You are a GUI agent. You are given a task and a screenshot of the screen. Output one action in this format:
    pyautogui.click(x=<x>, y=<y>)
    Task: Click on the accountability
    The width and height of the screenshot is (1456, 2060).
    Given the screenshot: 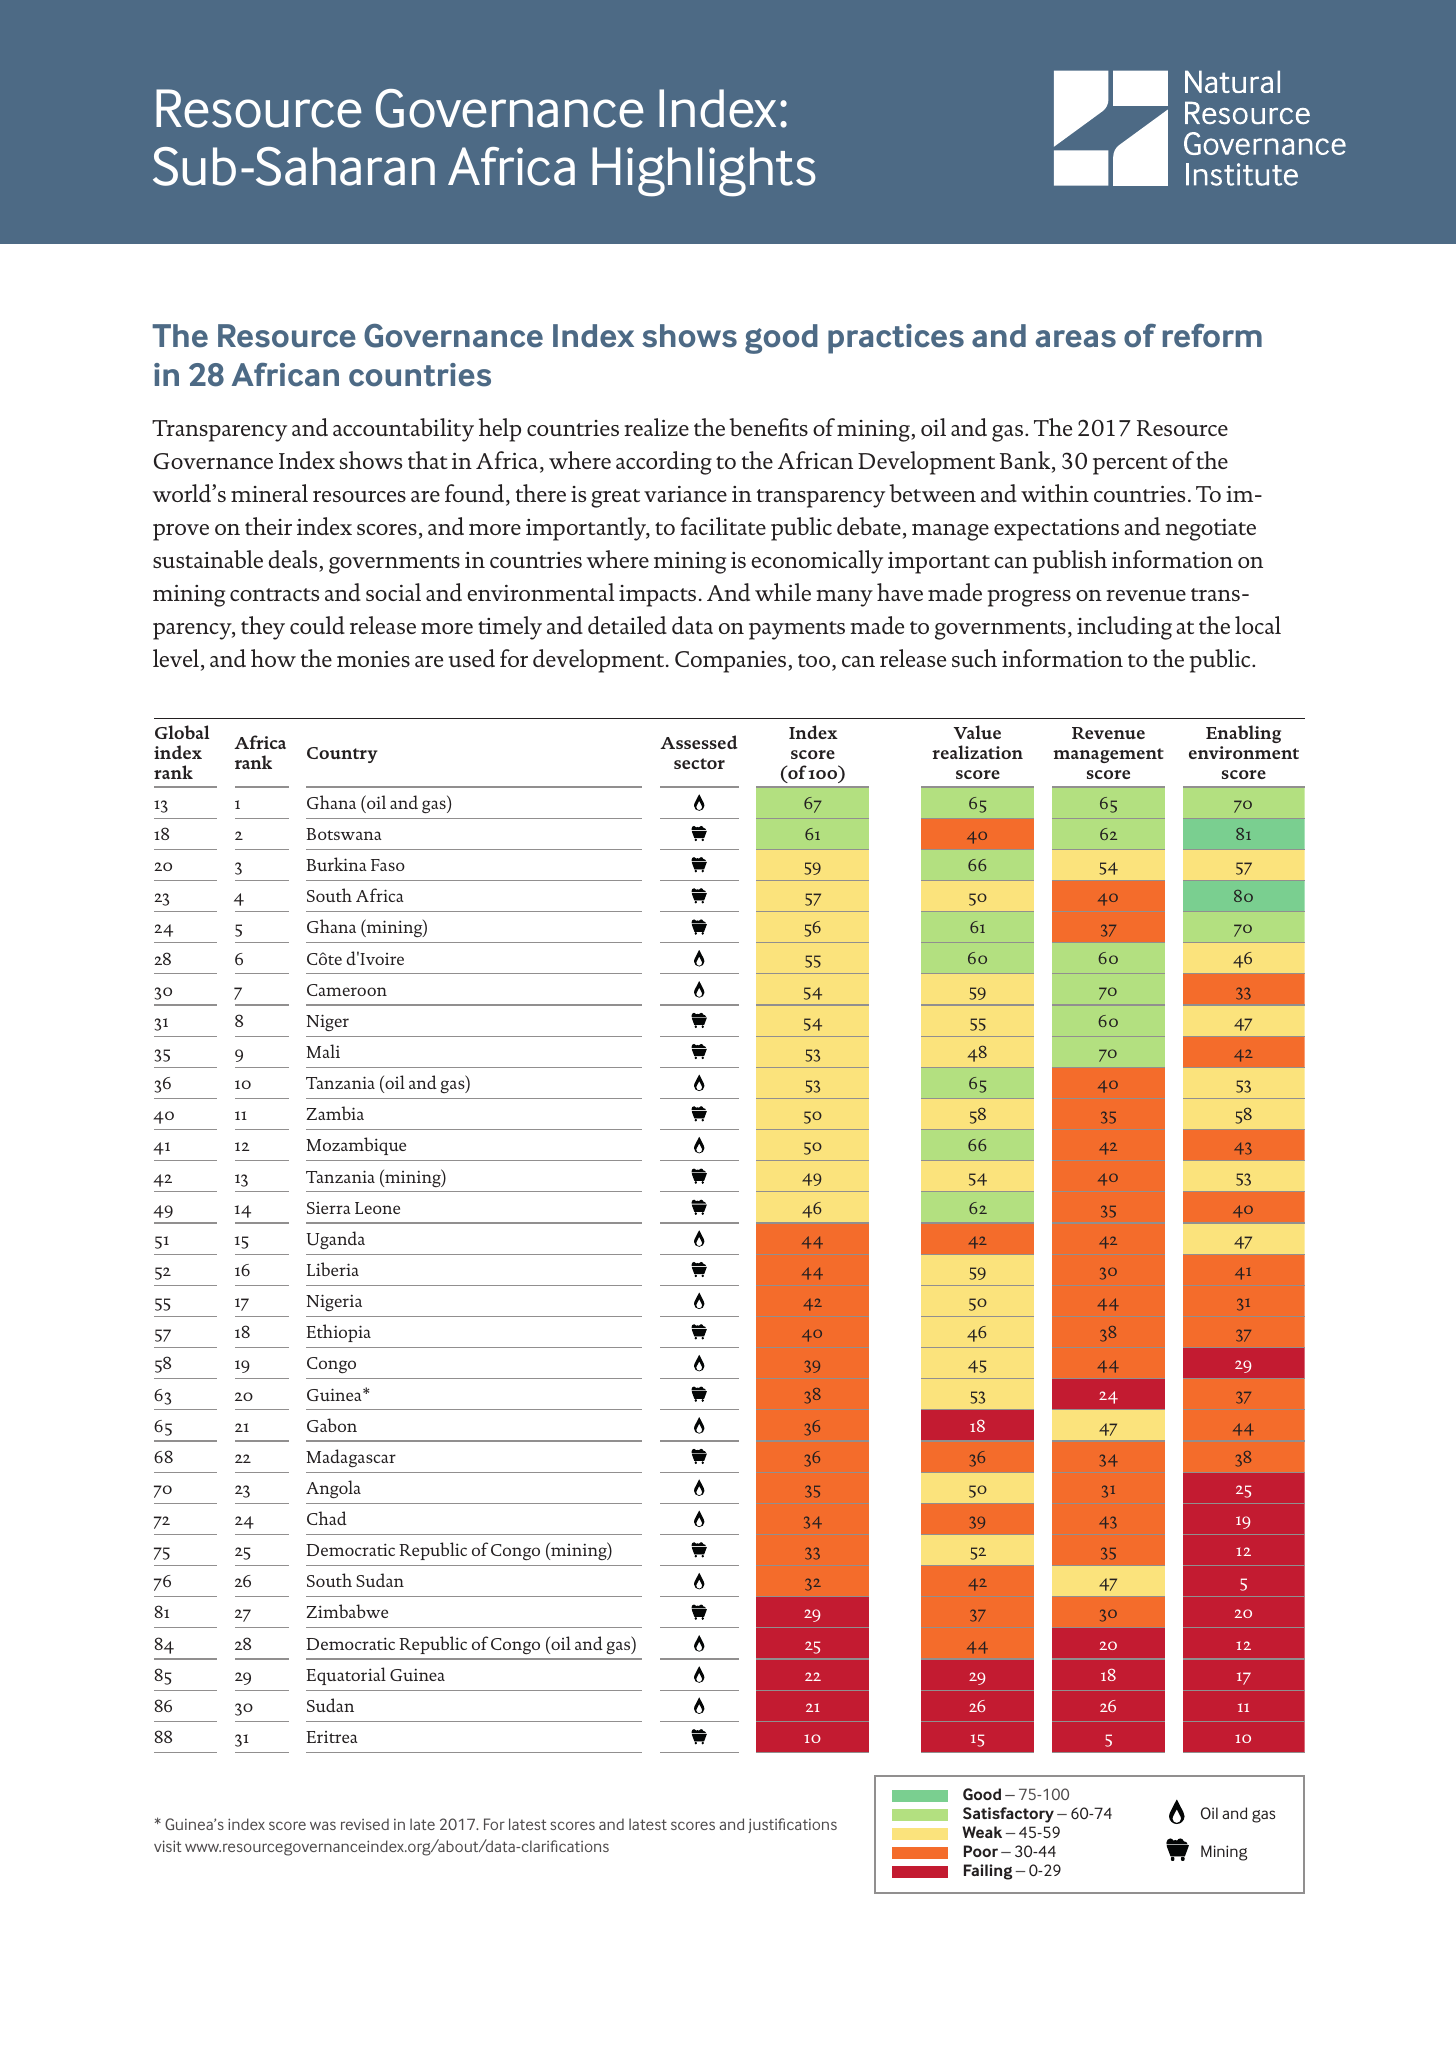 What is the action you would take?
    pyautogui.click(x=403, y=430)
